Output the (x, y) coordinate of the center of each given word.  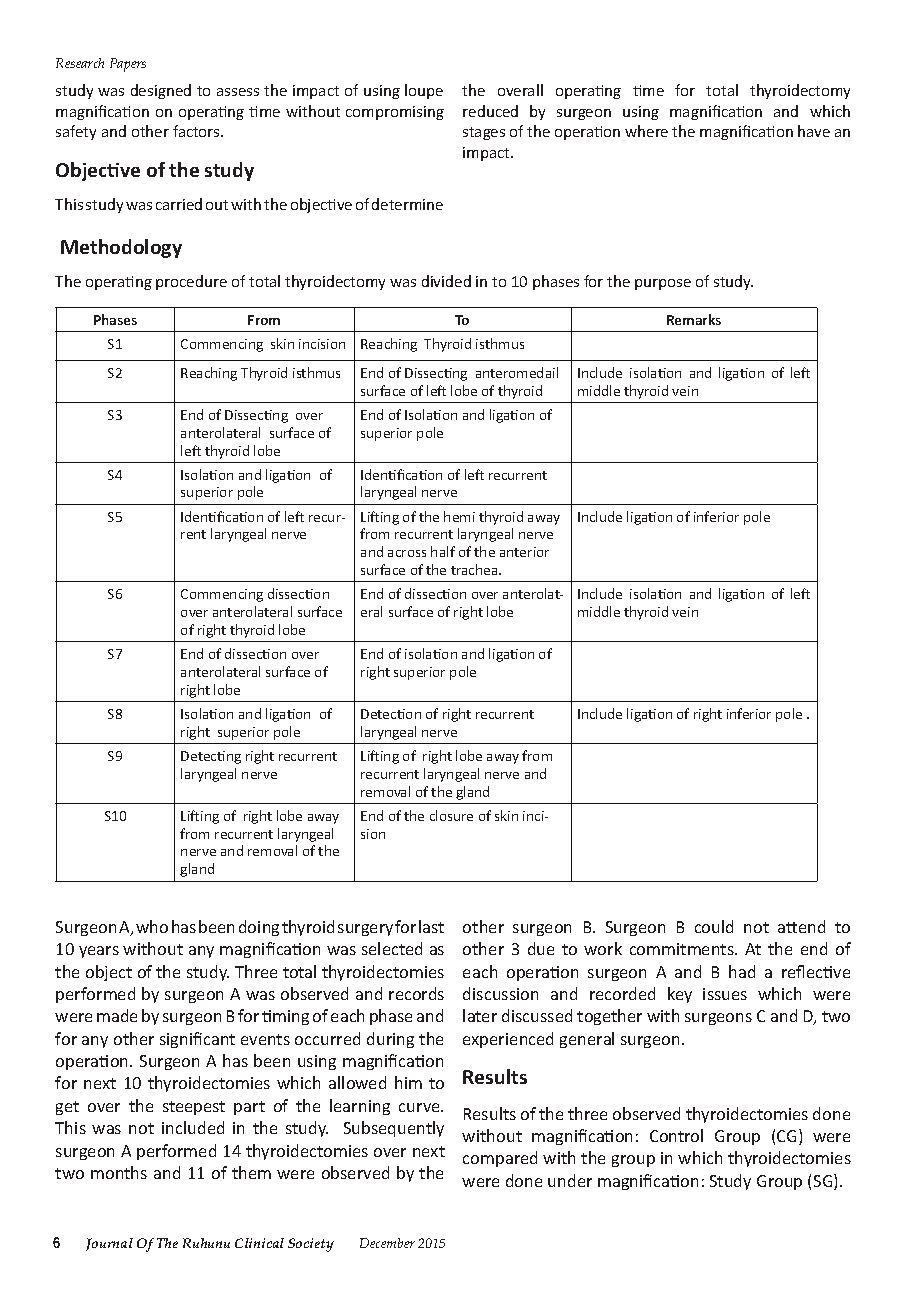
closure (451, 815)
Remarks (694, 319)
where (646, 131)
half (443, 551)
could (714, 926)
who (152, 926)
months (119, 1172)
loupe (424, 91)
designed (161, 91)
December (387, 1243)
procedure (191, 282)
